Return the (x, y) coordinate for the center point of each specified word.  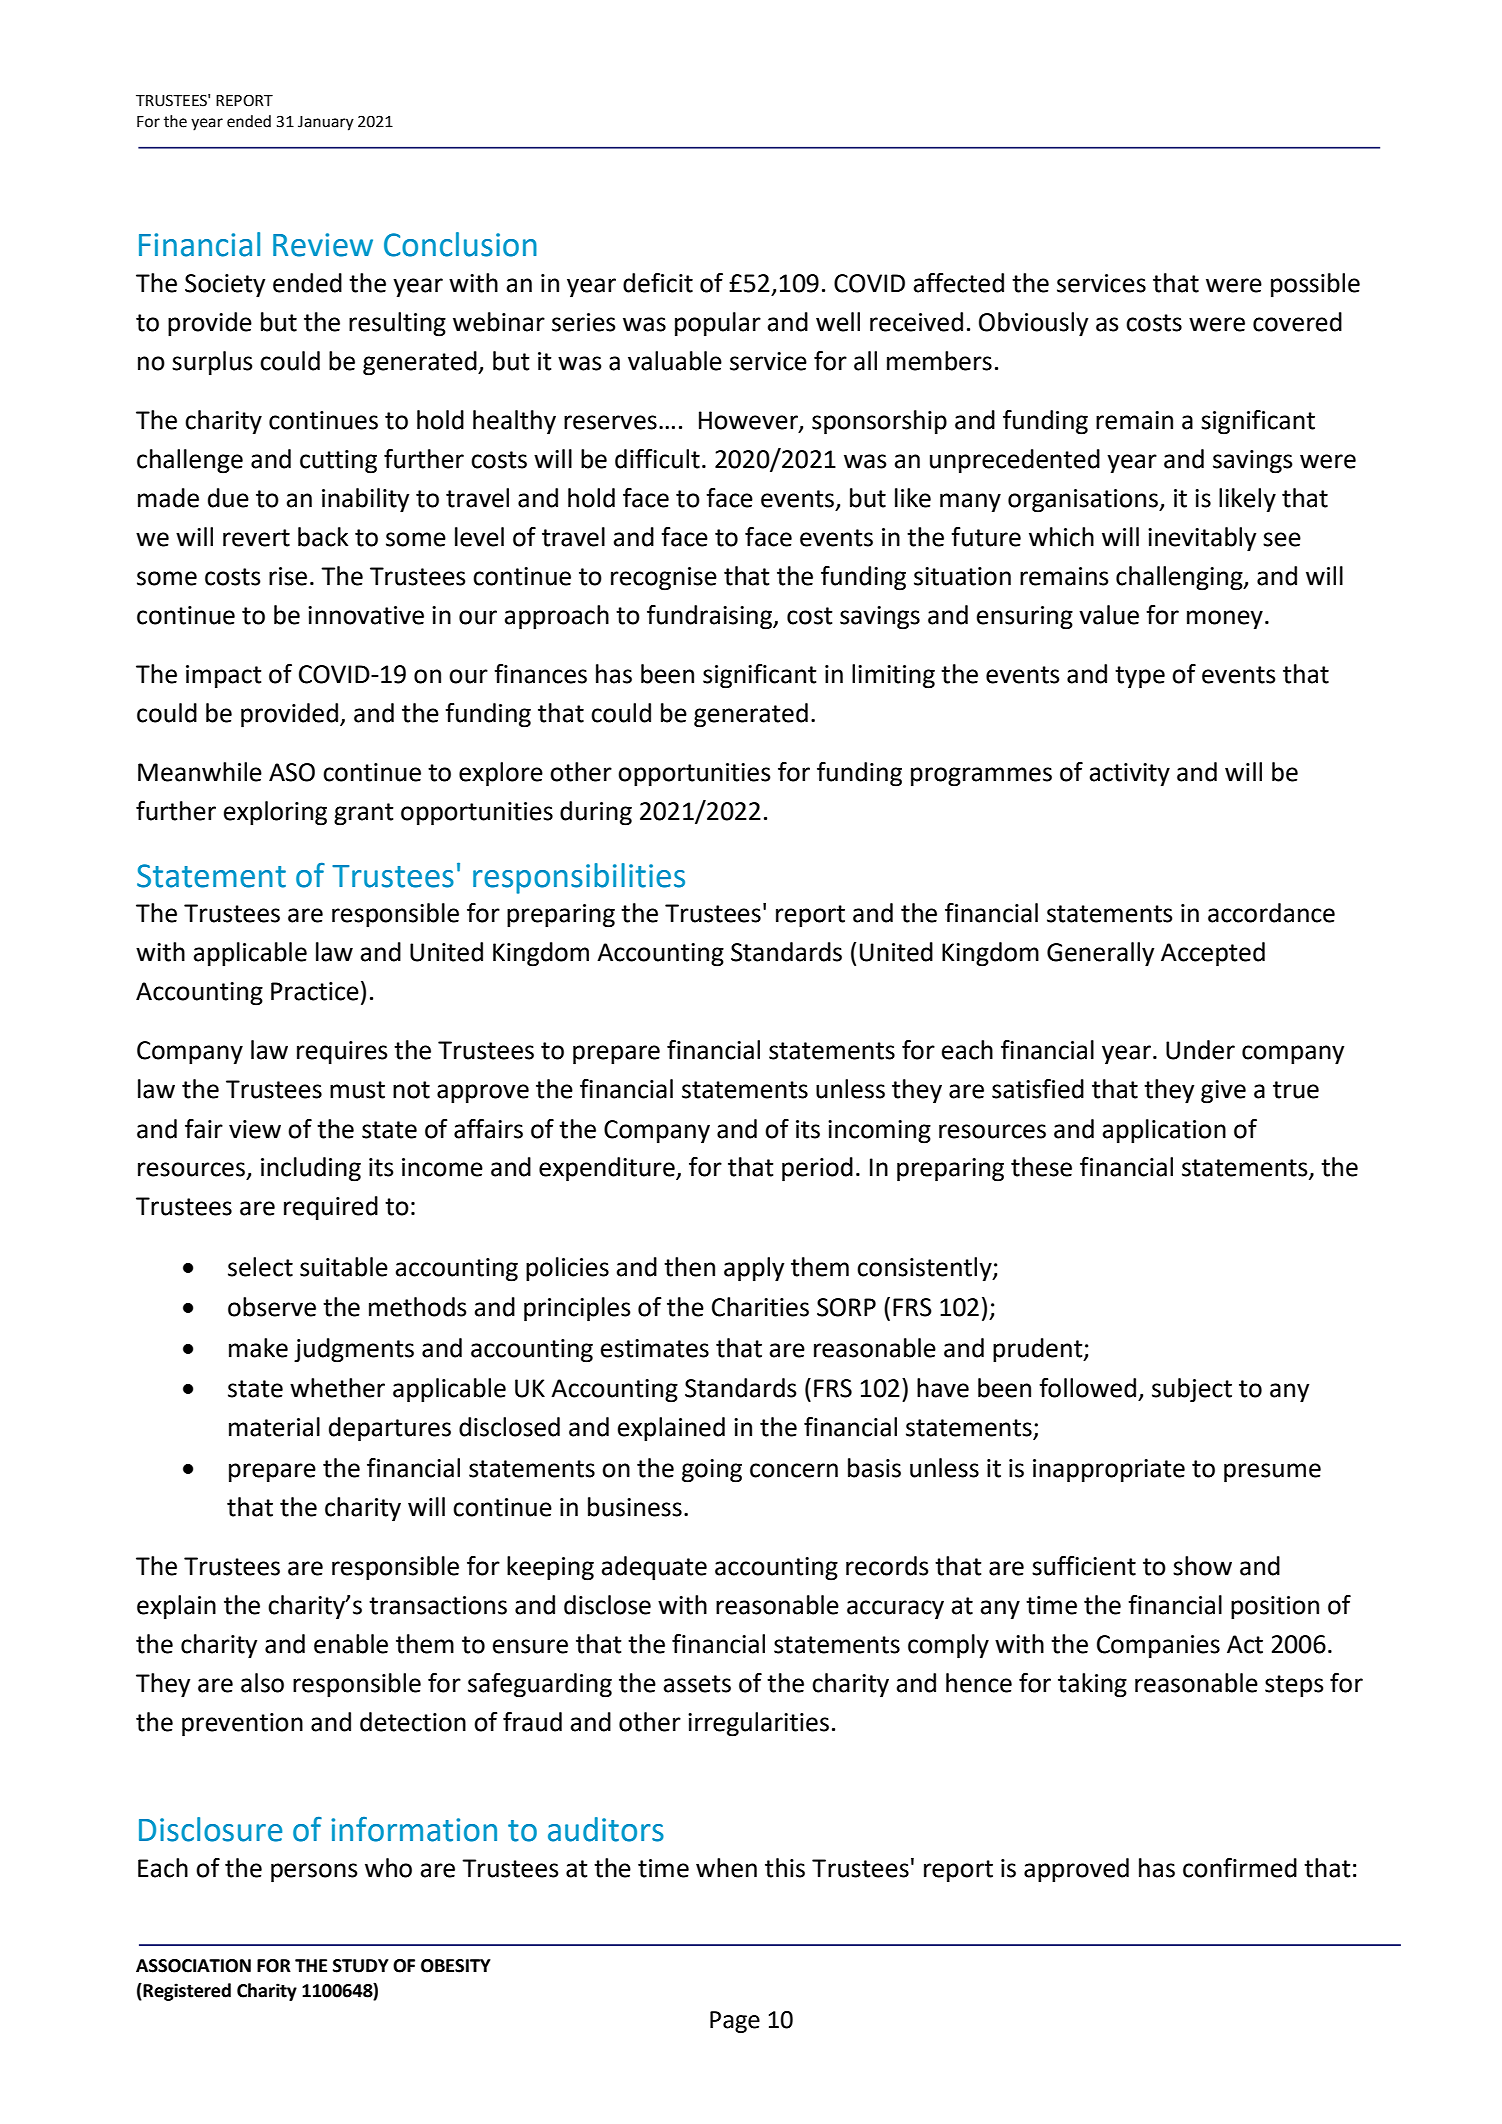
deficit (658, 283)
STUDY (361, 1966)
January (326, 123)
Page (735, 2022)
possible (1315, 285)
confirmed (1240, 1868)
